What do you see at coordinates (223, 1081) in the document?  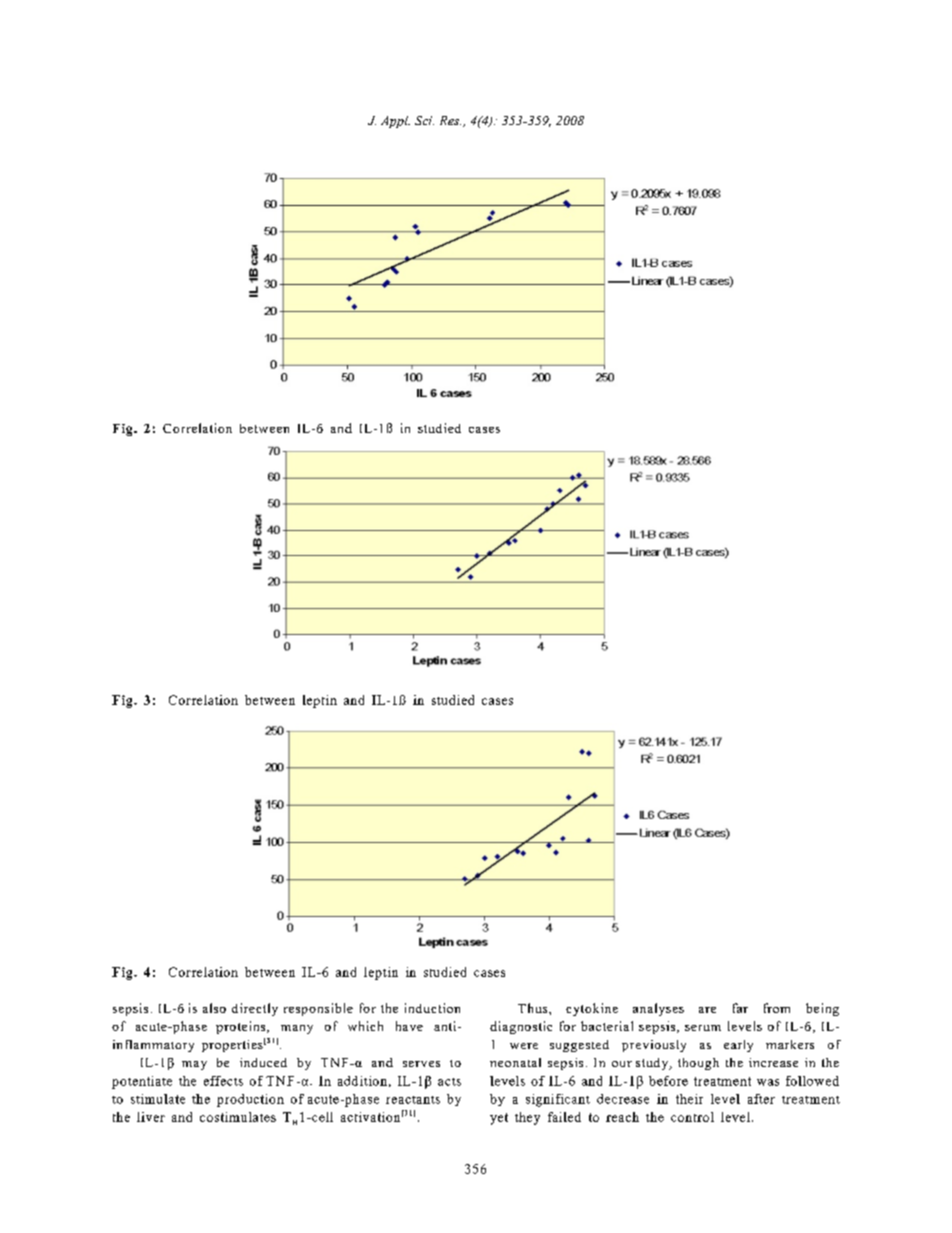 I see `effects` at bounding box center [223, 1081].
